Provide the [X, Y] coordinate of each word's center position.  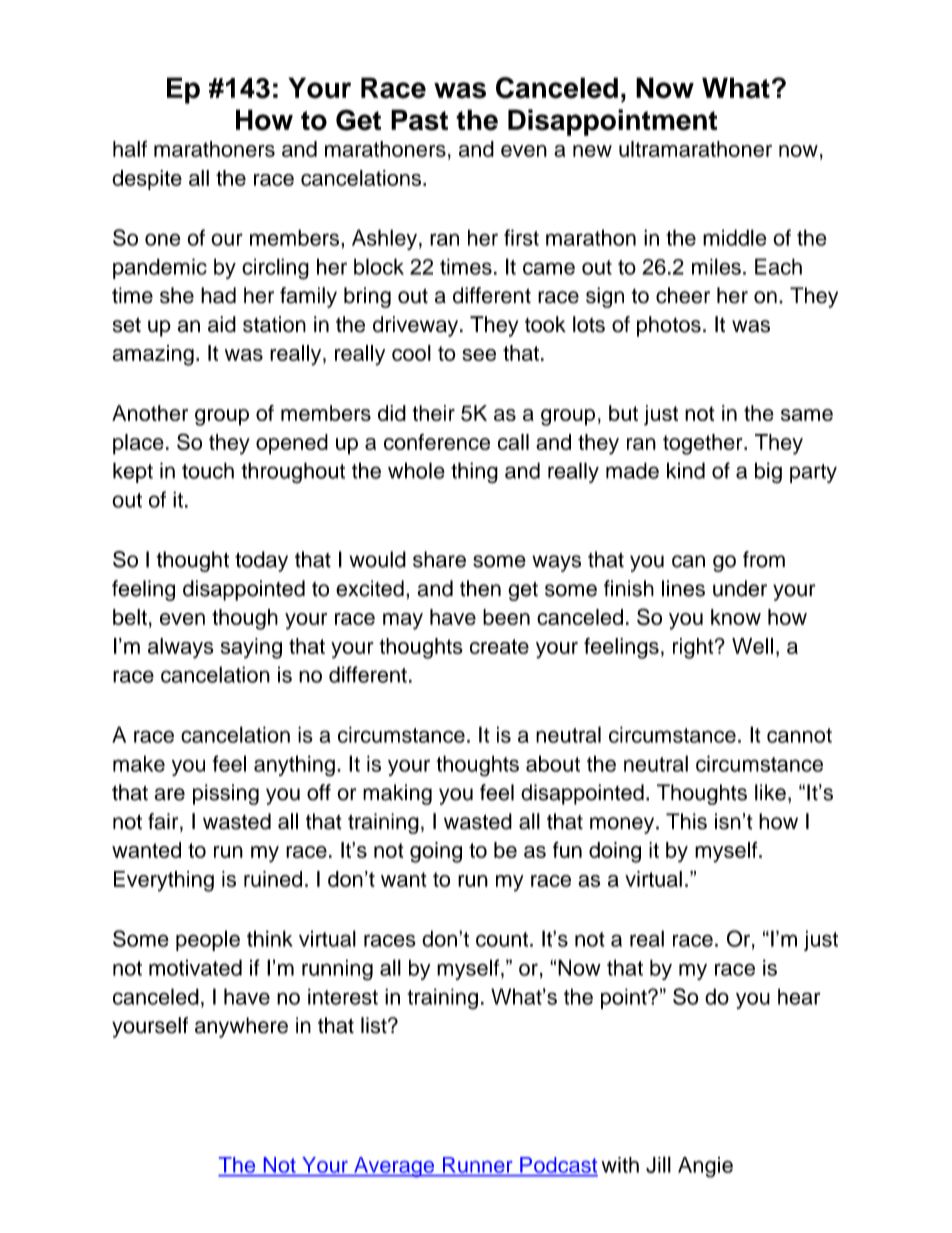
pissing [226, 794]
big [768, 473]
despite [147, 180]
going [436, 852]
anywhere [241, 1027]
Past [419, 120]
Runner [477, 1165]
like [770, 792]
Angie [705, 1167]
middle [735, 237]
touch [208, 470]
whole [416, 470]
